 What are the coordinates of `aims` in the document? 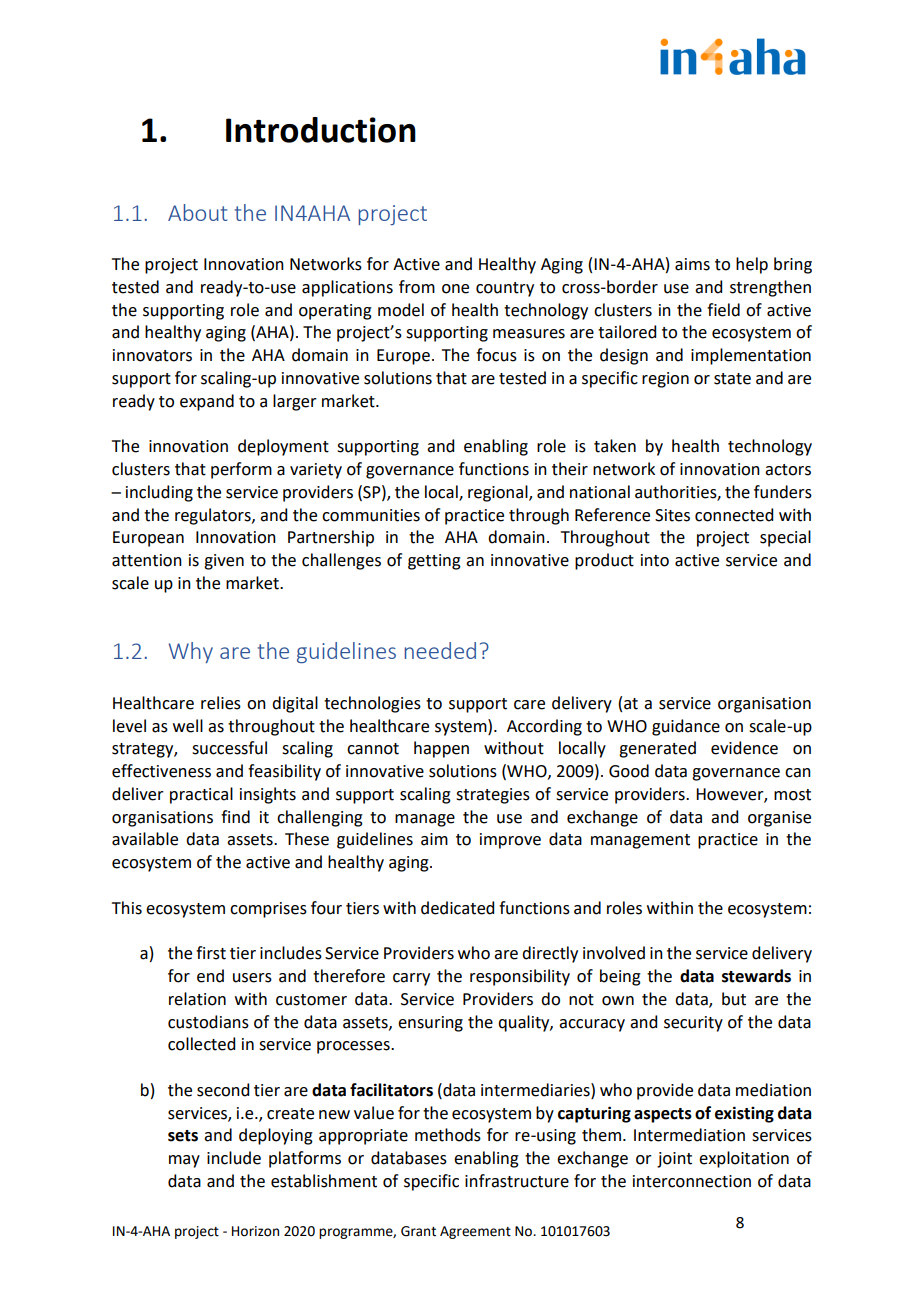 It's located at (692, 264).
